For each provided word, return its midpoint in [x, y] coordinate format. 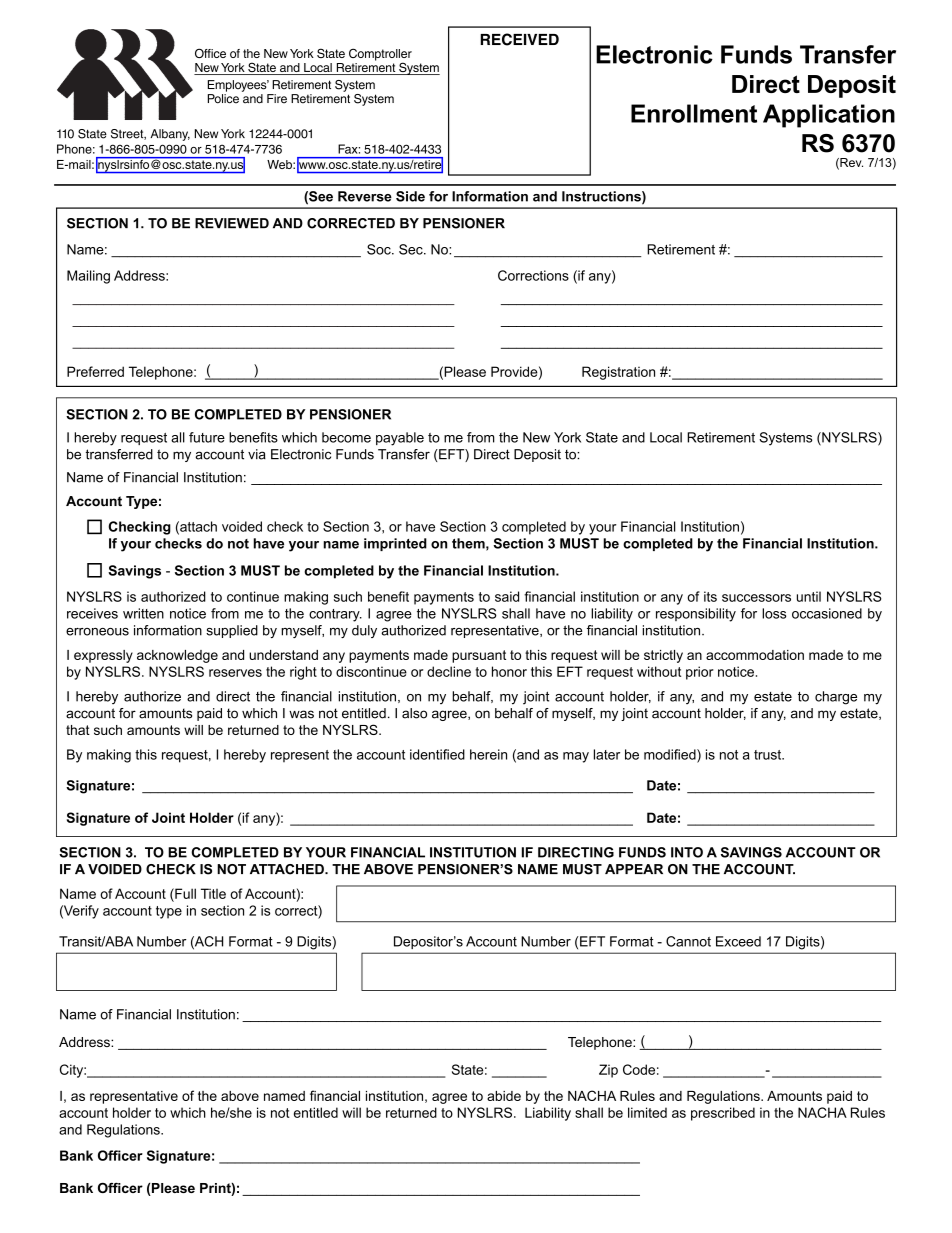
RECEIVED [519, 39]
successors [756, 598]
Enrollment [694, 113]
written [143, 613]
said [507, 596]
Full [184, 893]
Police [223, 99]
